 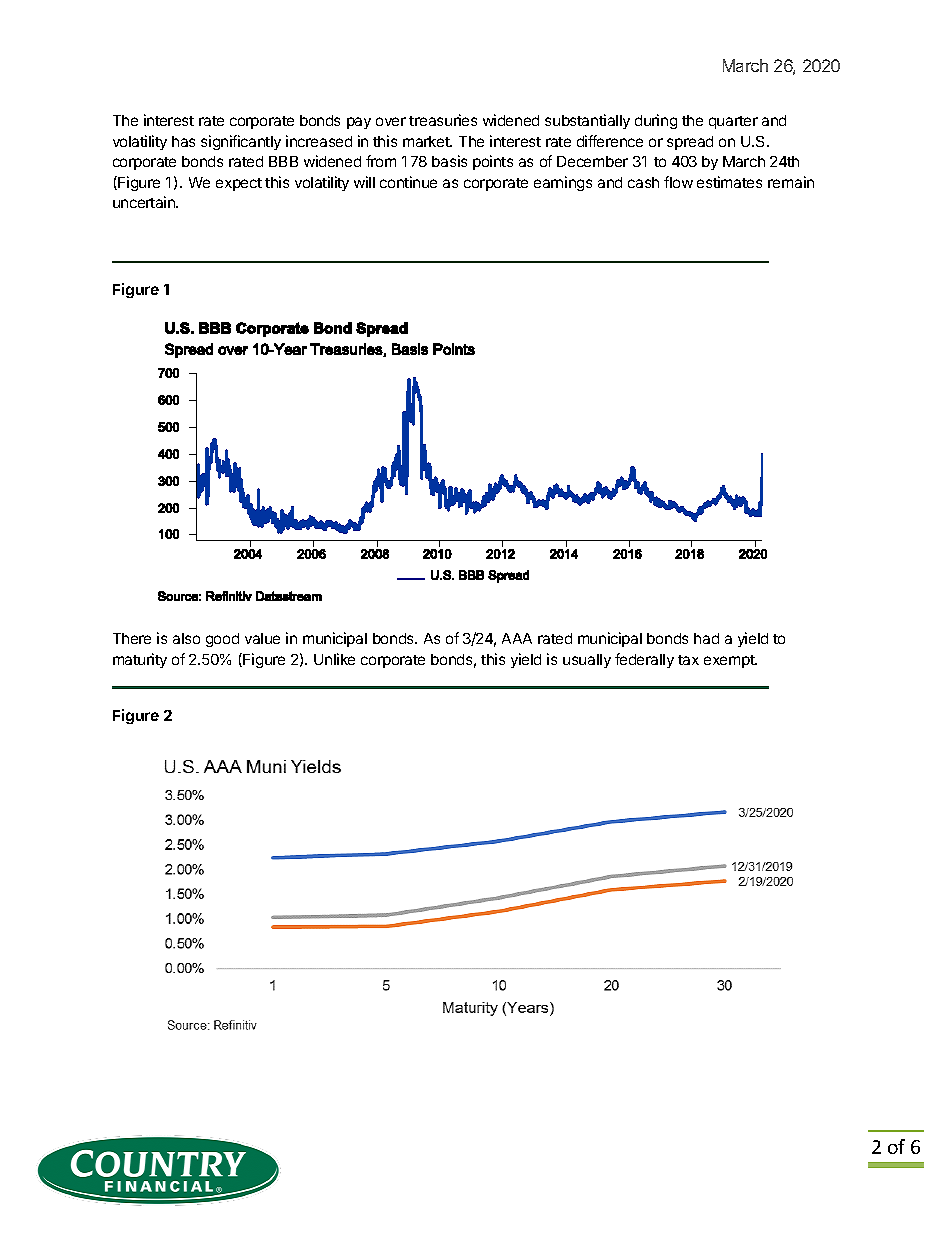 I want to click on continue, so click(x=408, y=182).
